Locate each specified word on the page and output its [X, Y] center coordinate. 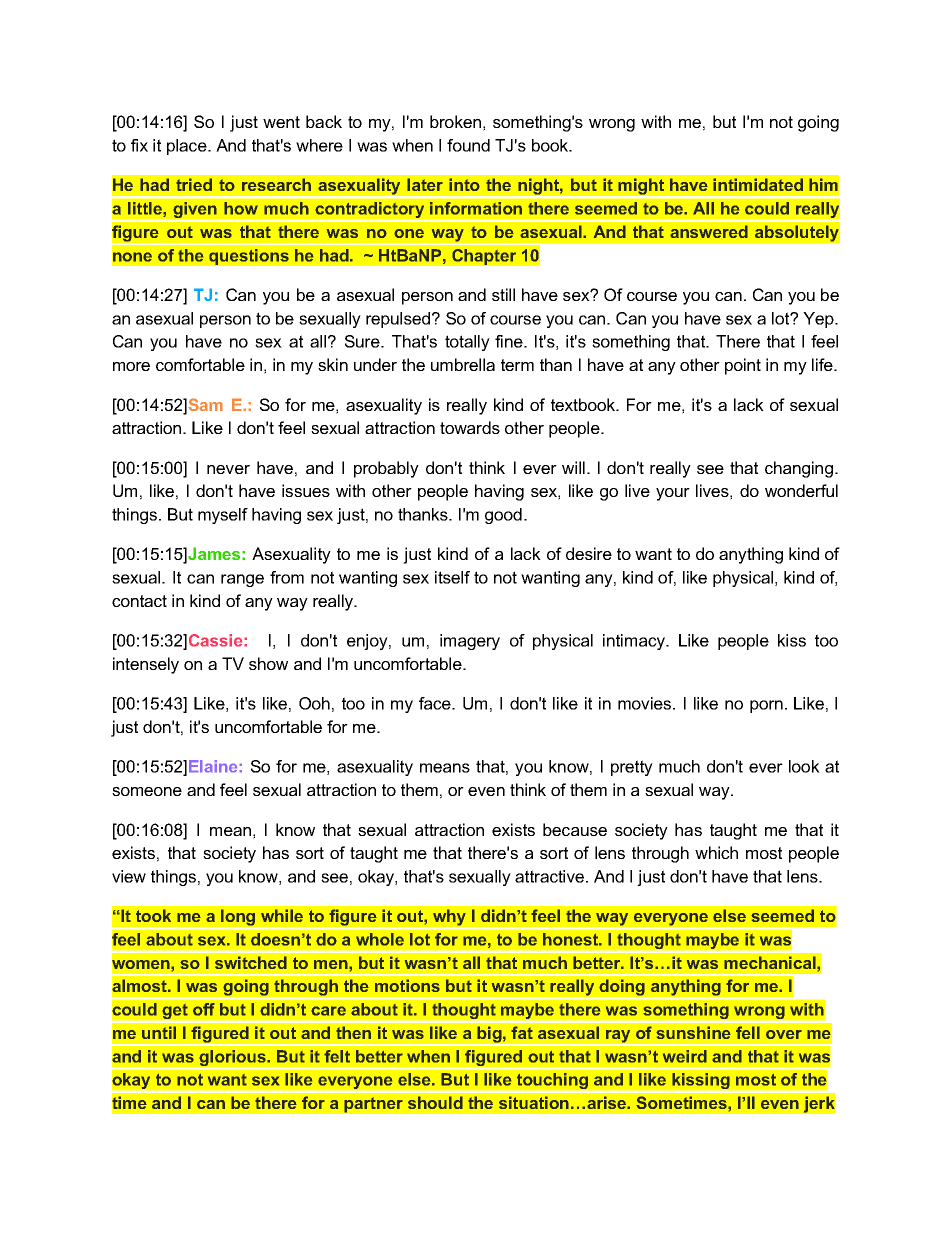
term [517, 365]
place [188, 147]
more [131, 366]
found [468, 145]
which [716, 852]
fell [748, 1032]
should [435, 1102]
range [242, 580]
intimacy [635, 642]
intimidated [758, 184]
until [159, 1032]
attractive [551, 876]
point [743, 366]
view [129, 876]
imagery [470, 642]
